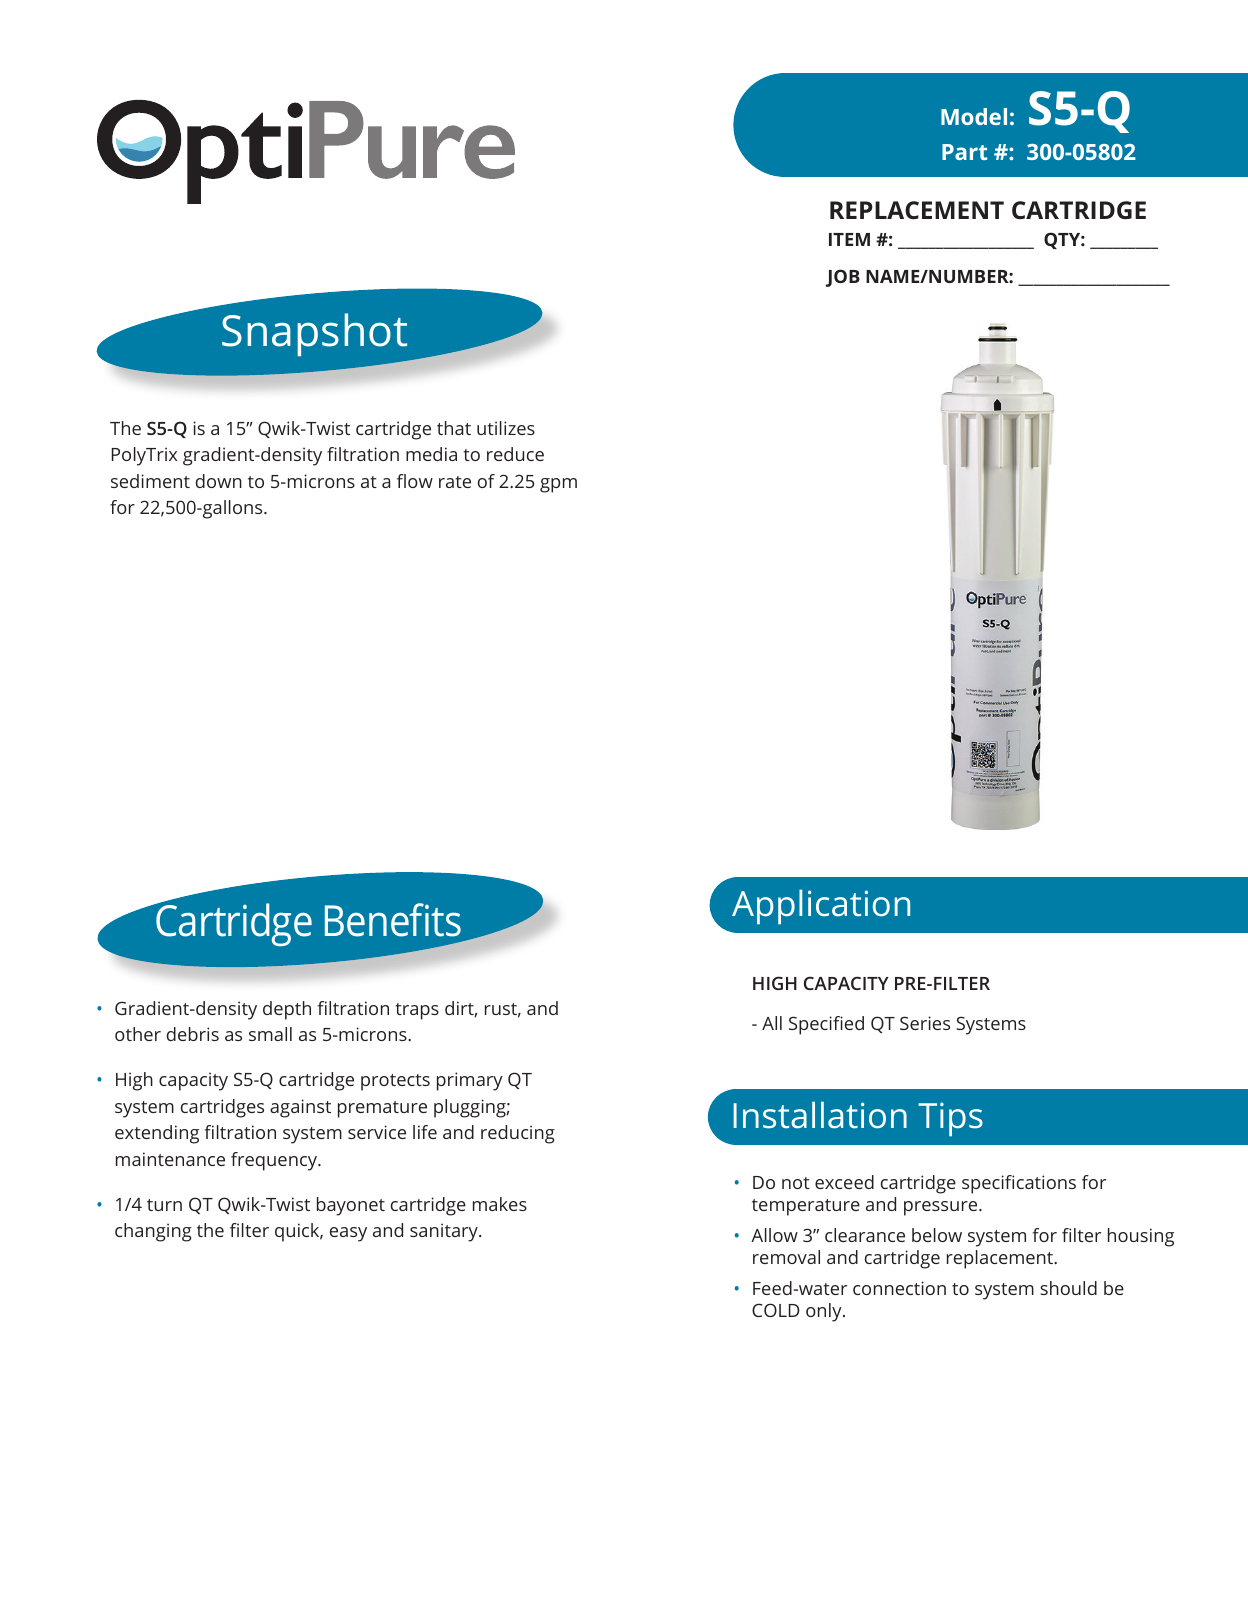 This screenshot has width=1248, height=1615. What do you see at coordinates (219, 481) in the screenshot?
I see `down` at bounding box center [219, 481].
